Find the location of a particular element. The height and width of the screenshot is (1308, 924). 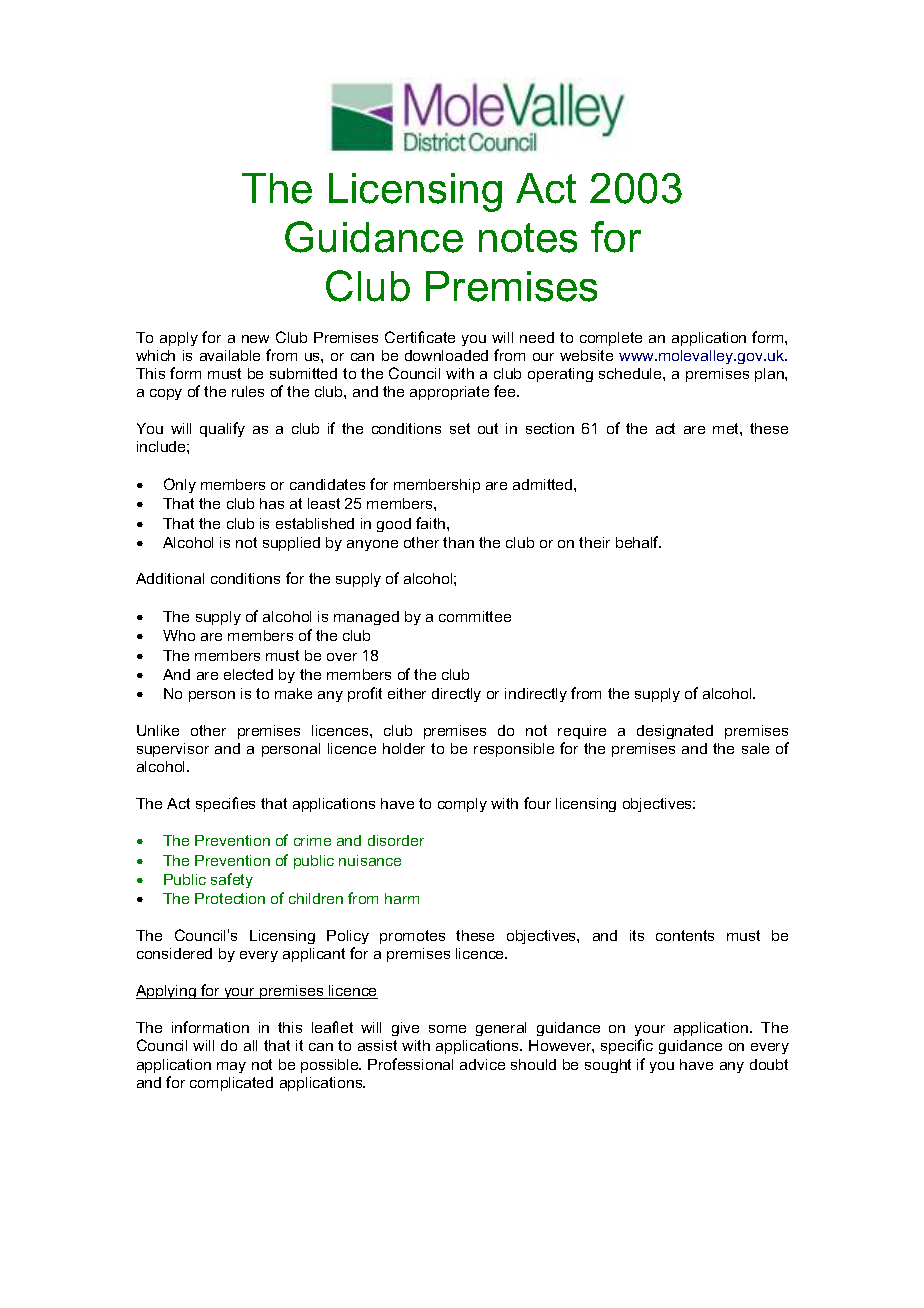

Protection is located at coordinates (230, 898).
